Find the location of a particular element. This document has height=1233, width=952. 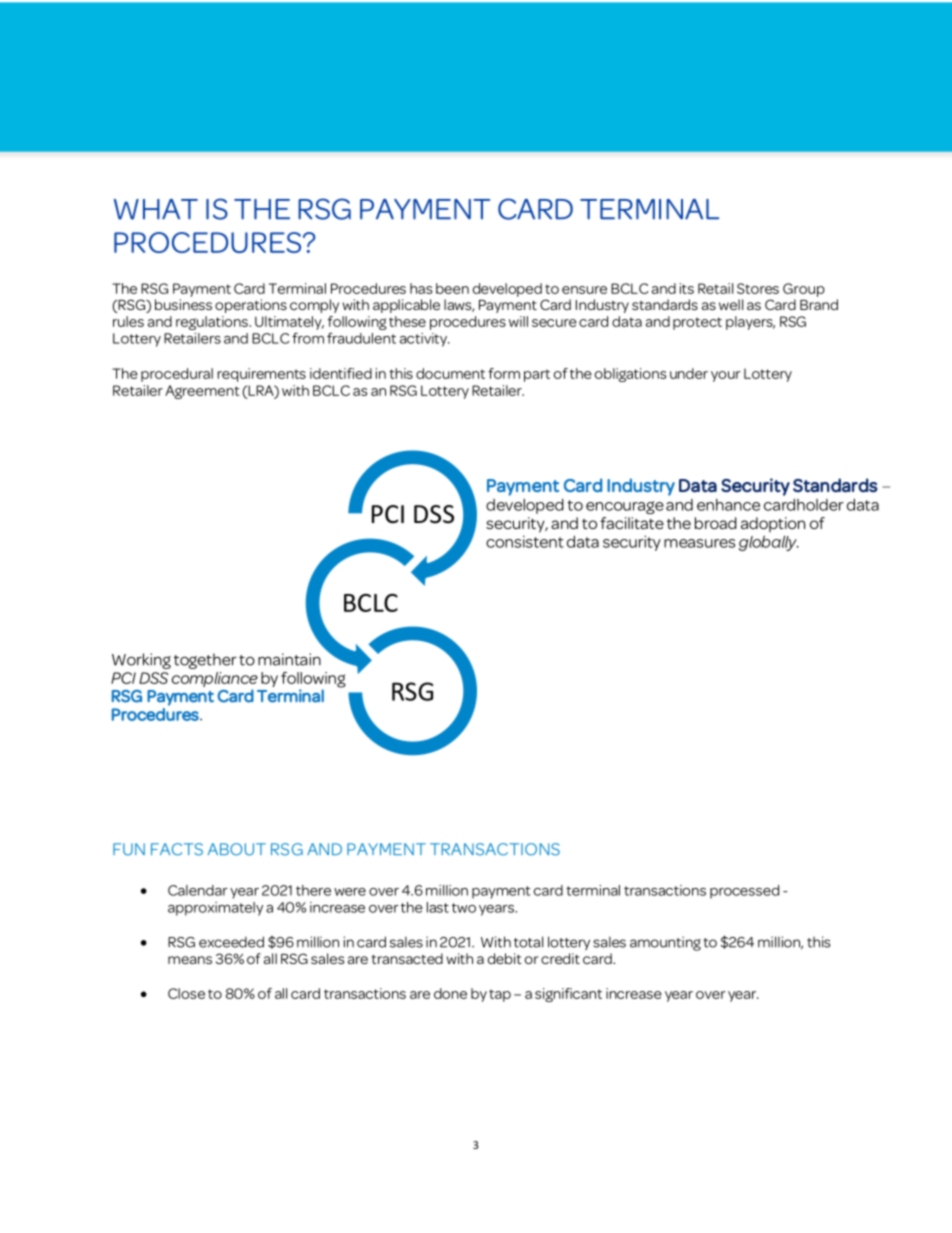

maintain is located at coordinates (289, 659).
